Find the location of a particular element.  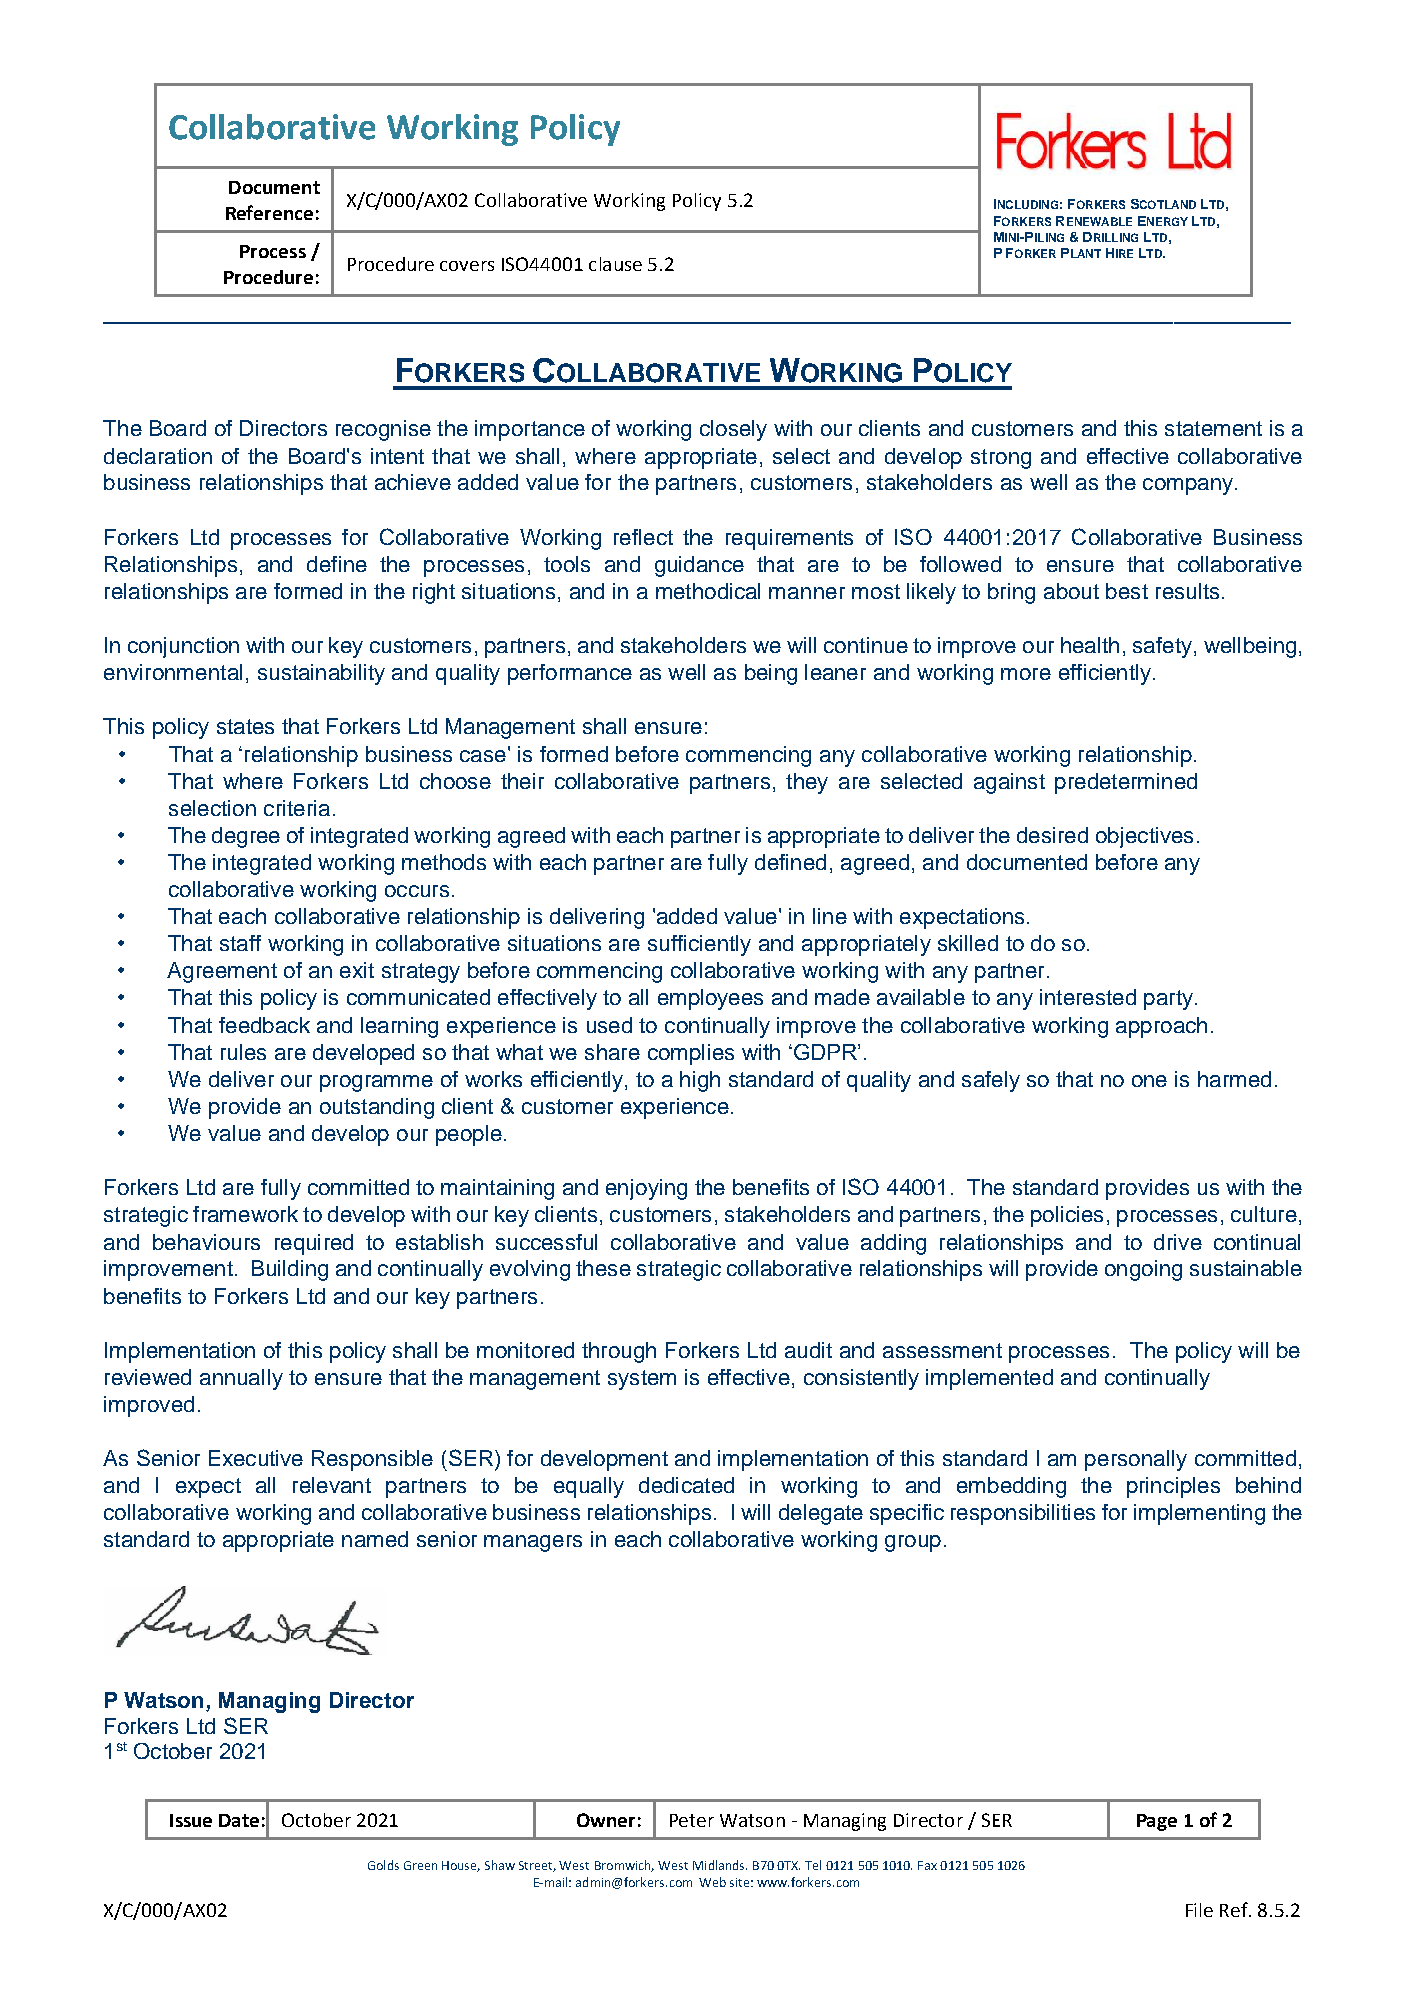

Reference is located at coordinates (269, 212).
